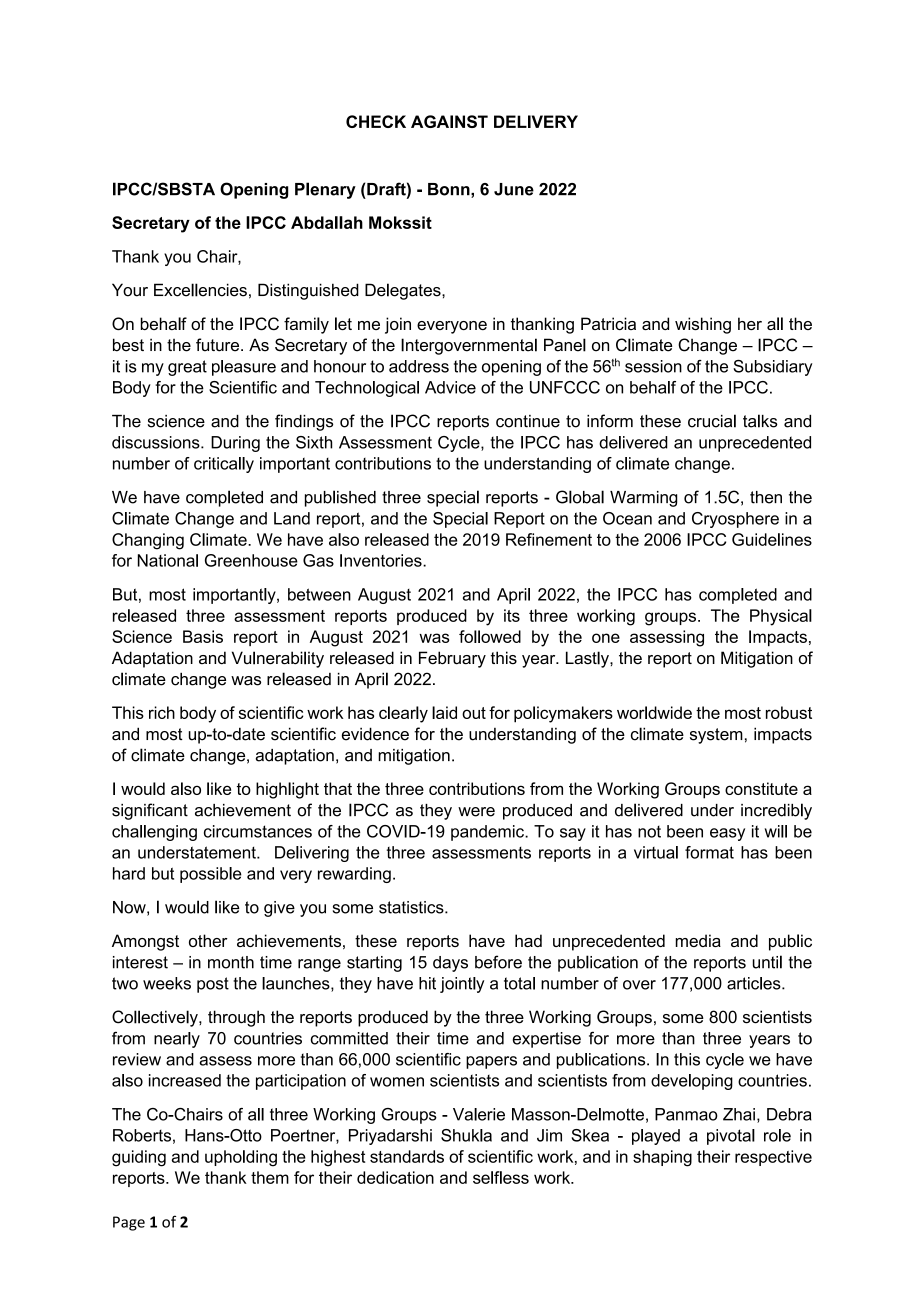 Image resolution: width=924 pixels, height=1308 pixels. I want to click on selfless, so click(501, 1177).
